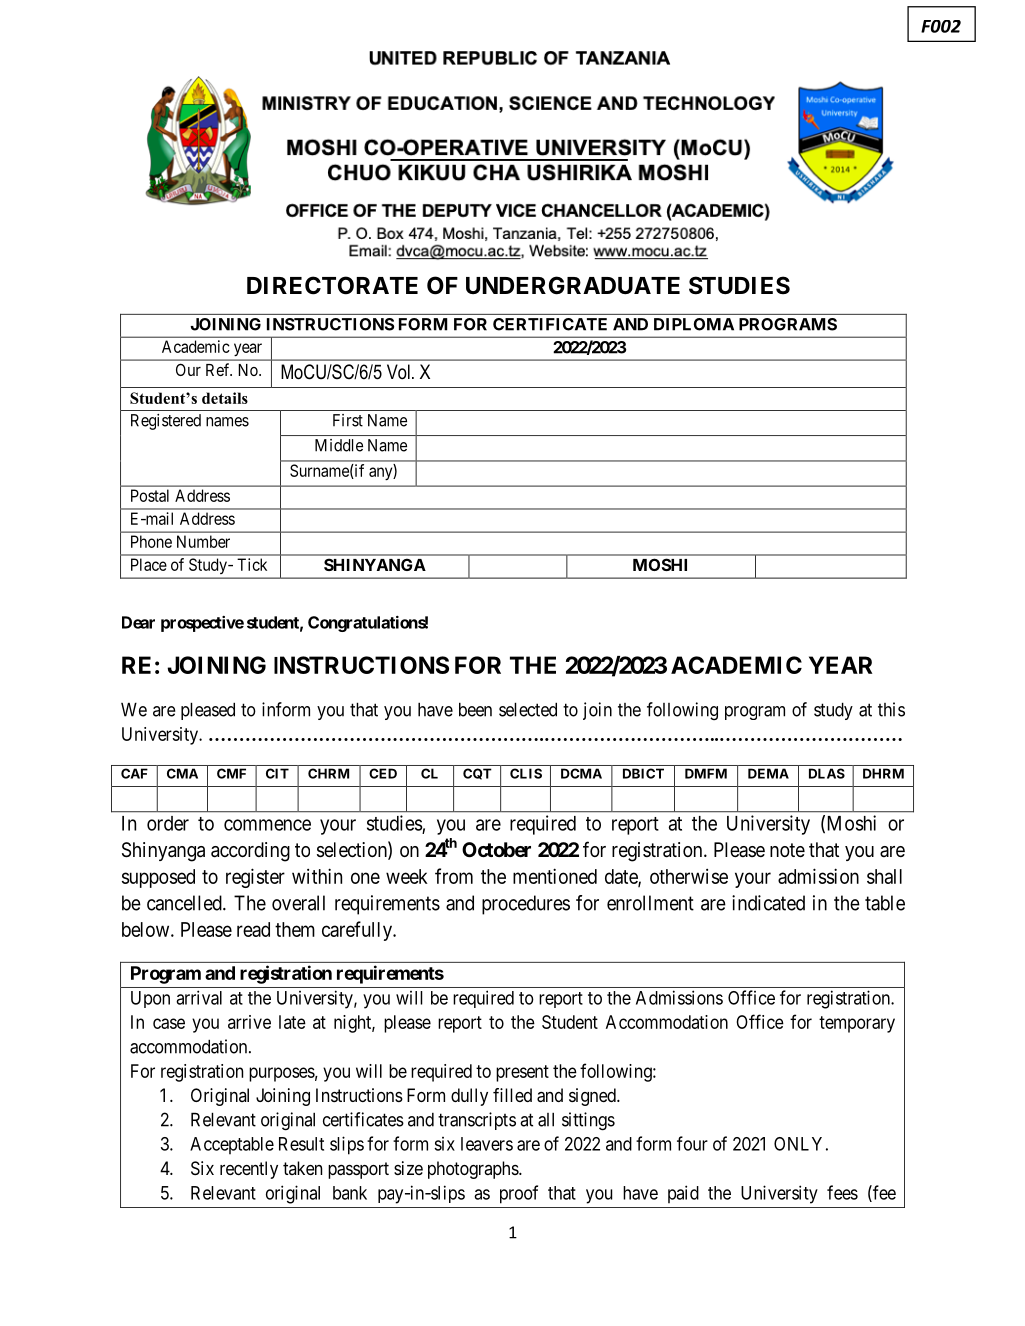 Image resolution: width=1025 pixels, height=1326 pixels. Describe the element at coordinates (768, 903) in the page. I see `indicated` at that location.
